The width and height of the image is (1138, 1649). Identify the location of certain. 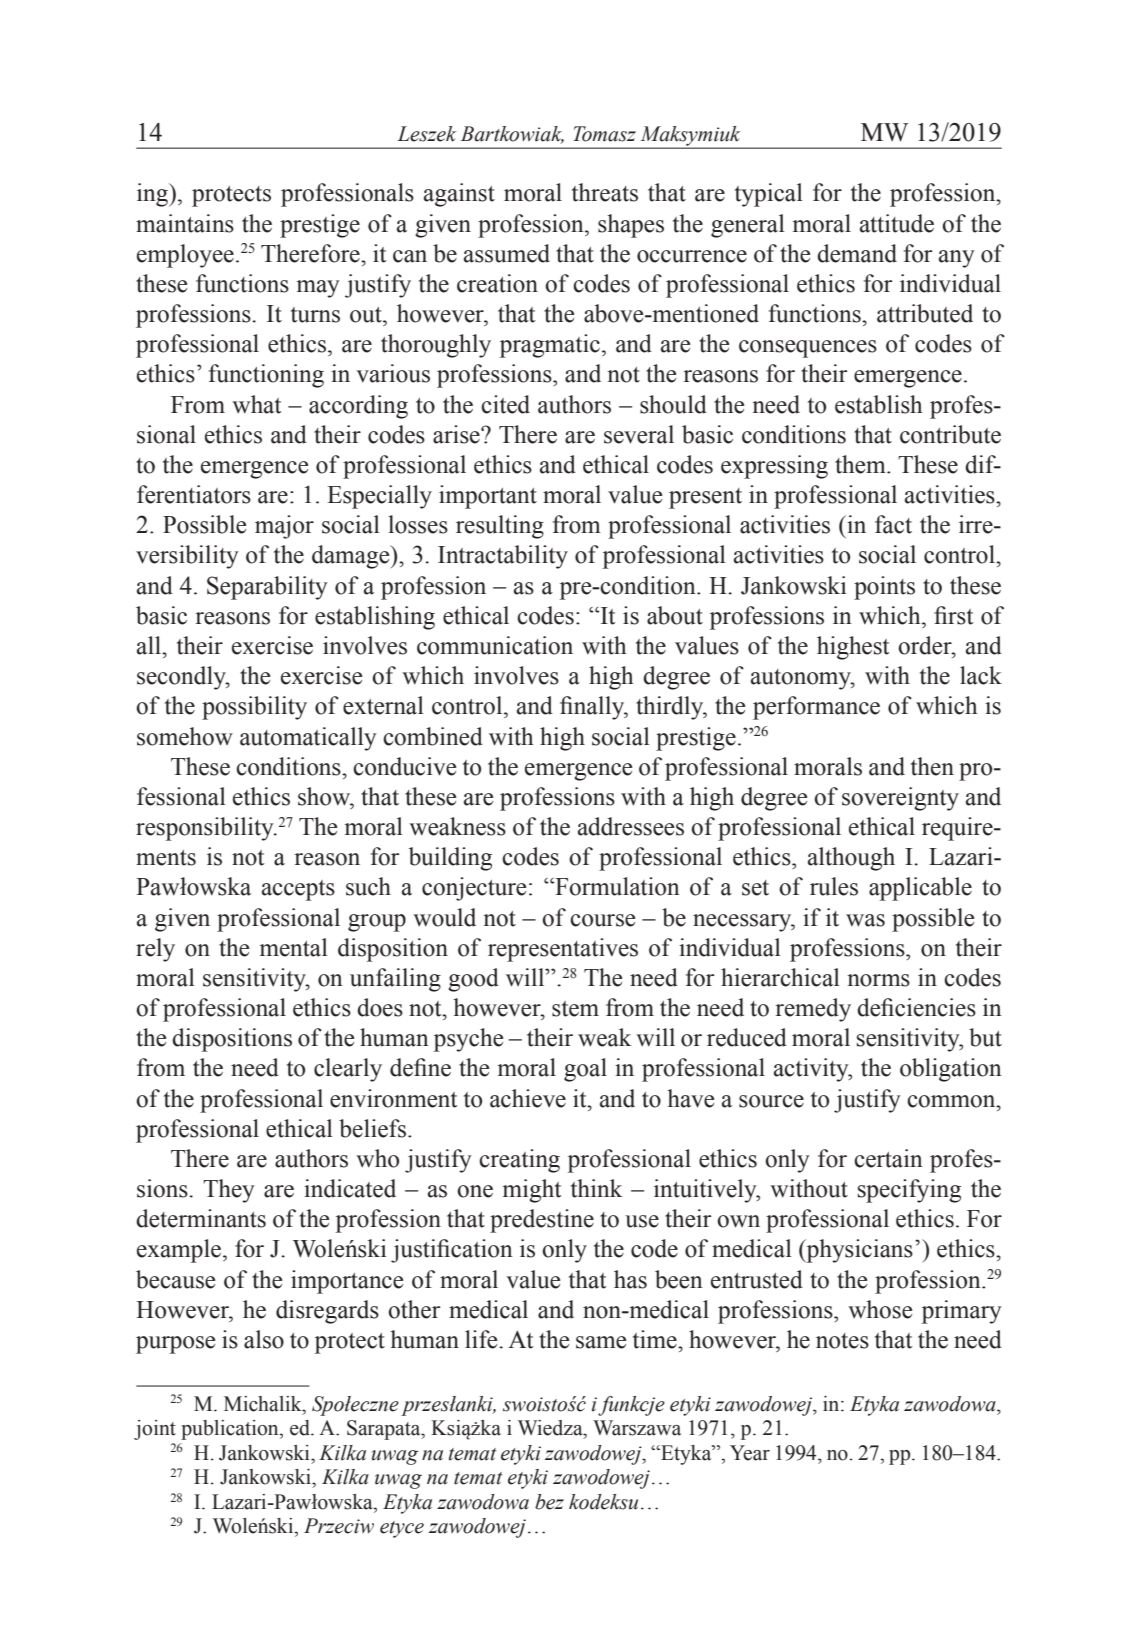
(888, 1158).
